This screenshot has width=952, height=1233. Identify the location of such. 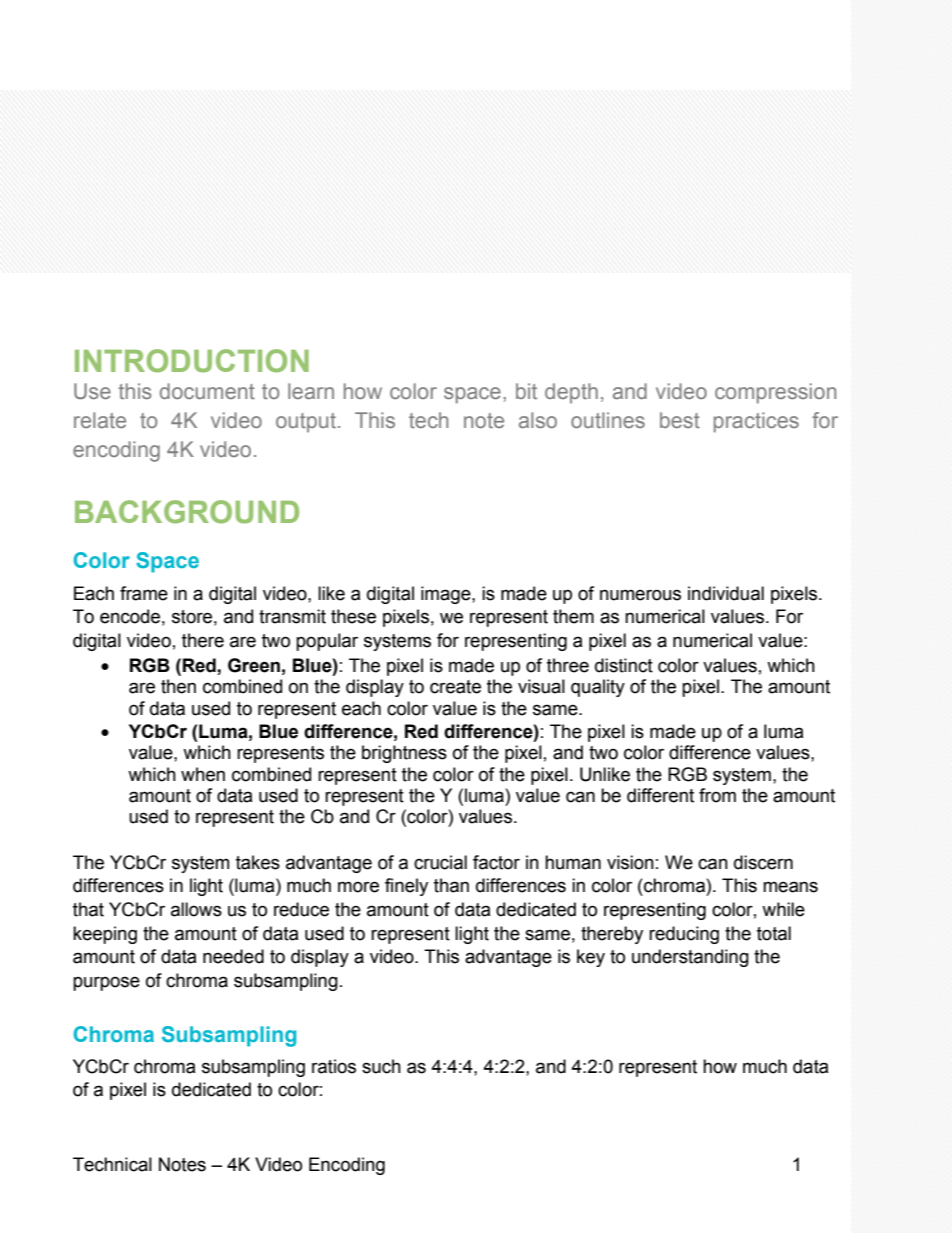
(381, 1066).
